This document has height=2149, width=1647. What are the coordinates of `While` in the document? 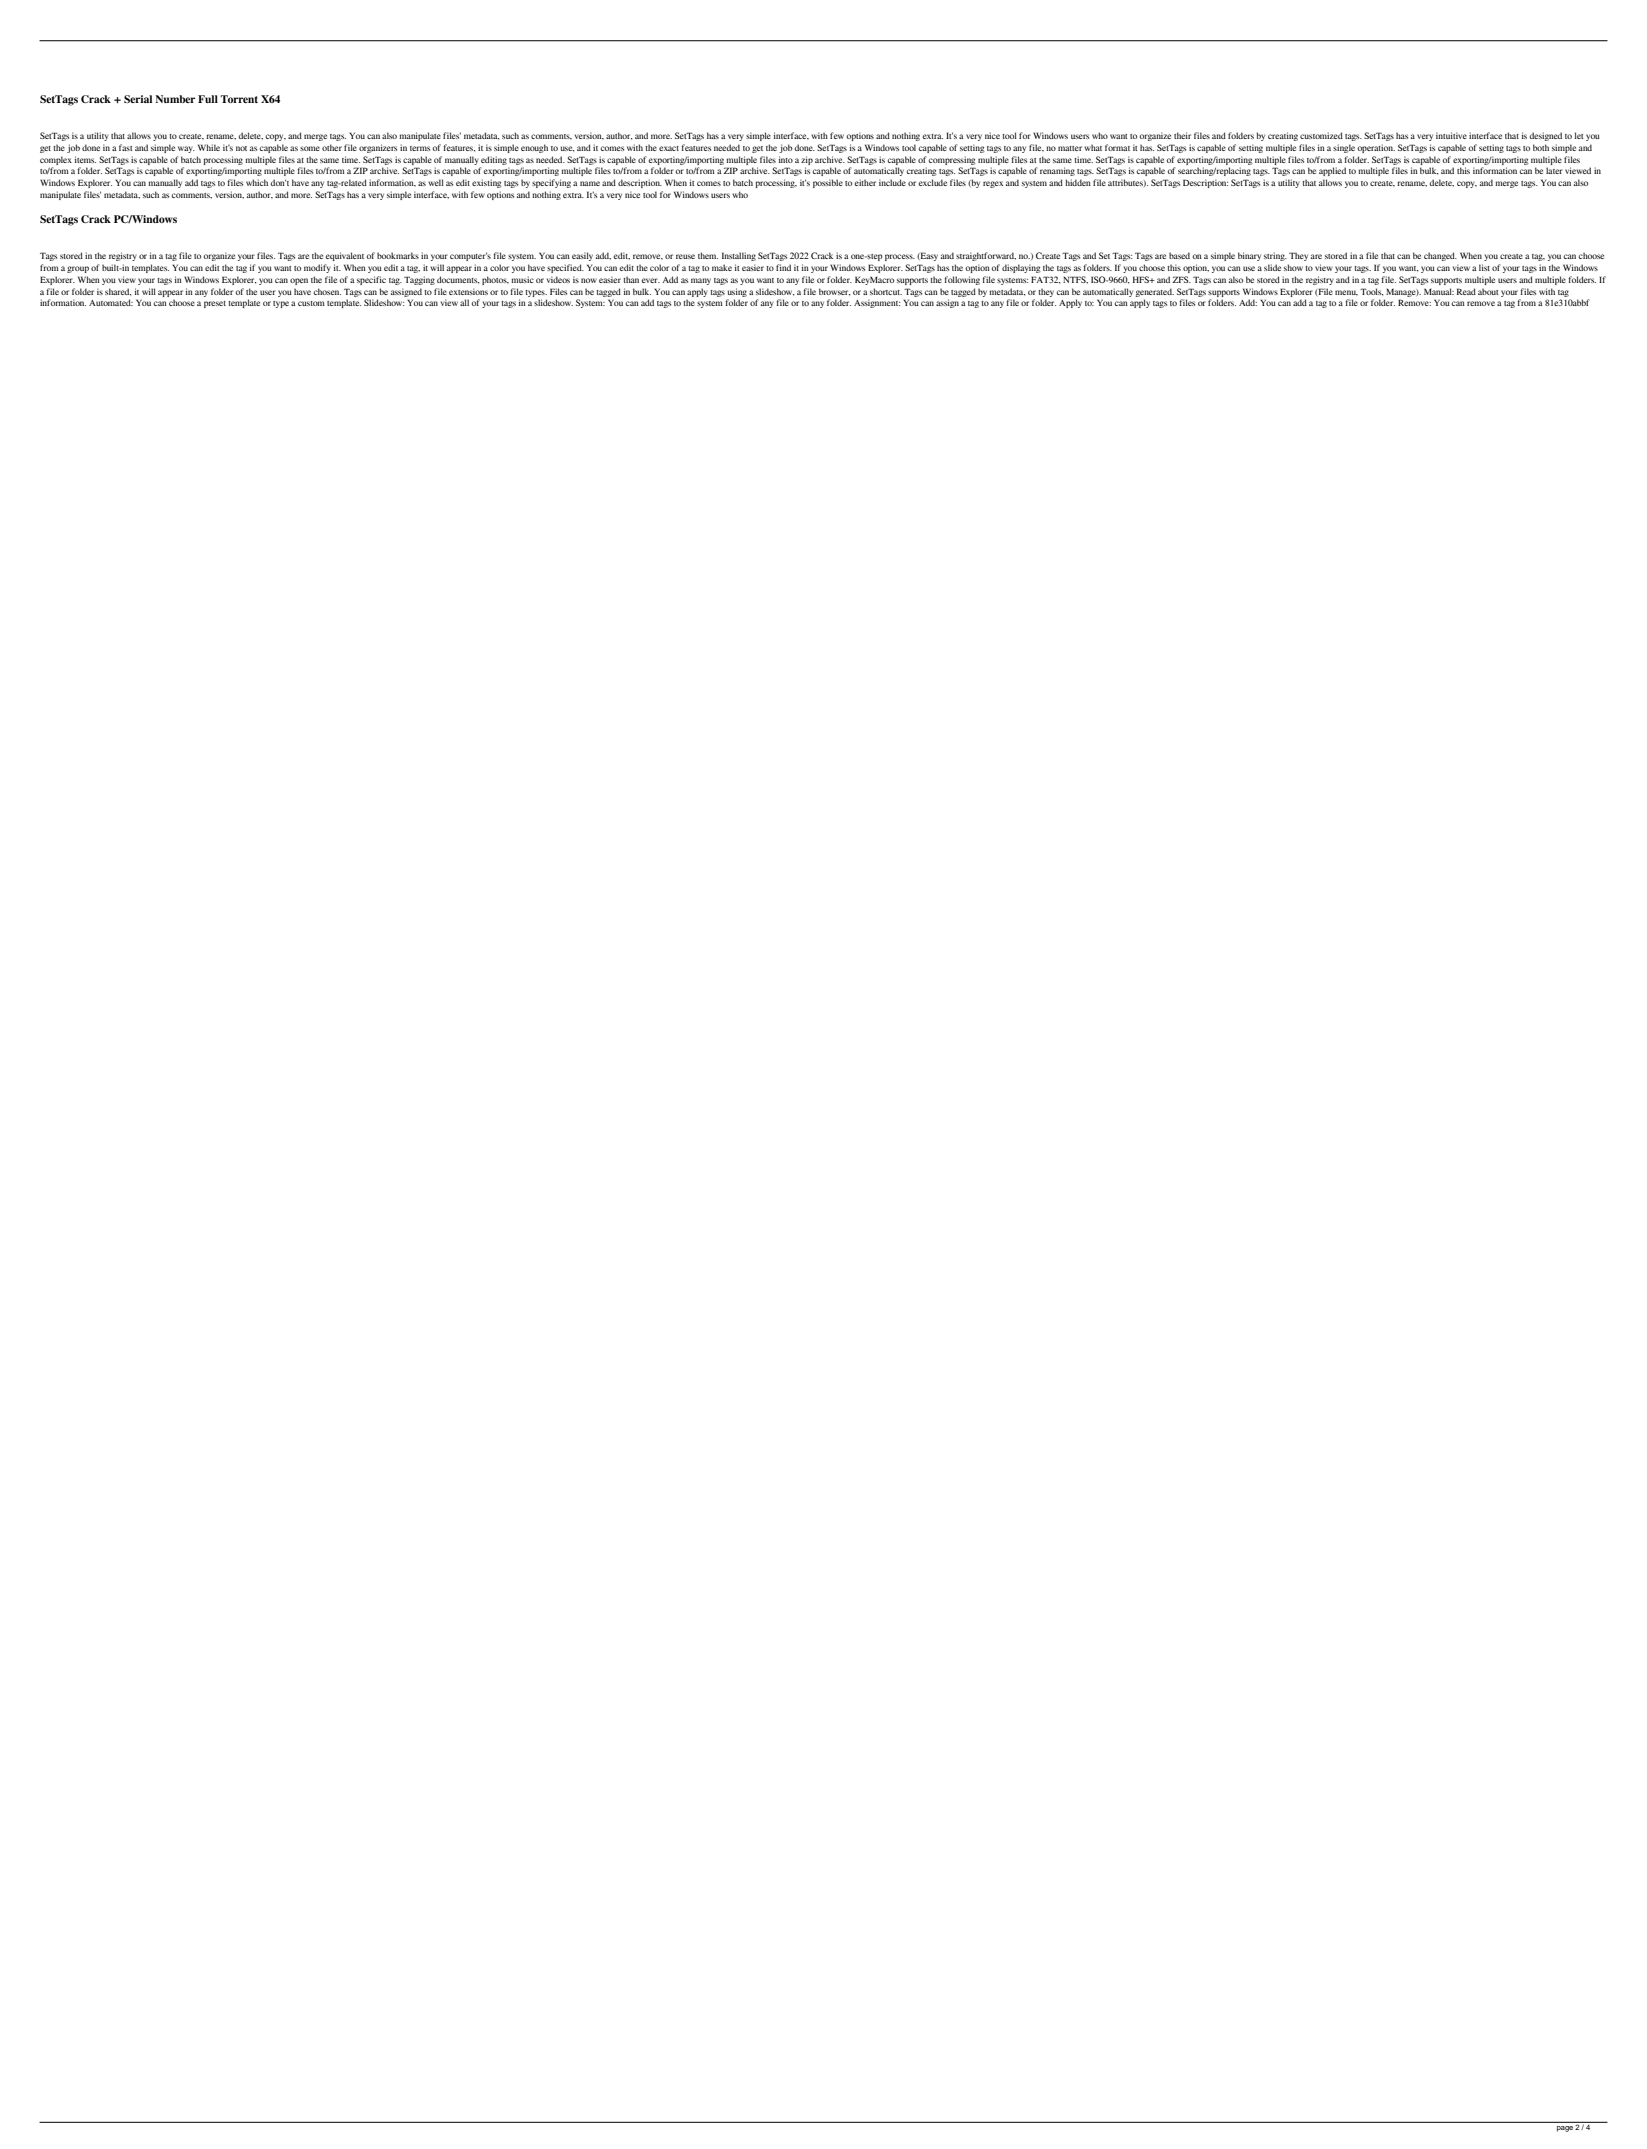 It's located at (209, 147).
